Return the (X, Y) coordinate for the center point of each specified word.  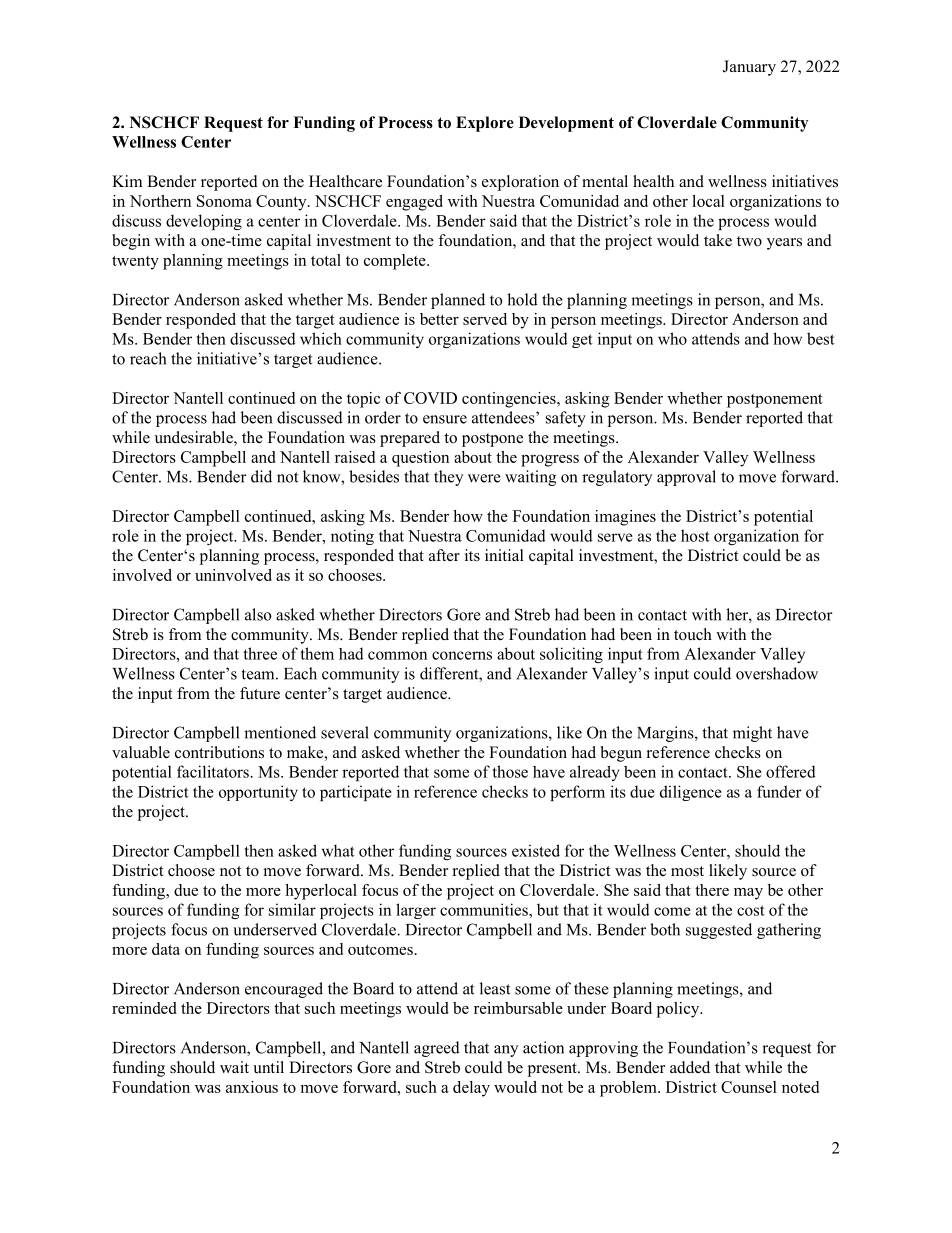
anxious (252, 1087)
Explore (485, 124)
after (444, 555)
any (506, 1051)
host (695, 535)
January (749, 68)
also (258, 614)
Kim (127, 181)
